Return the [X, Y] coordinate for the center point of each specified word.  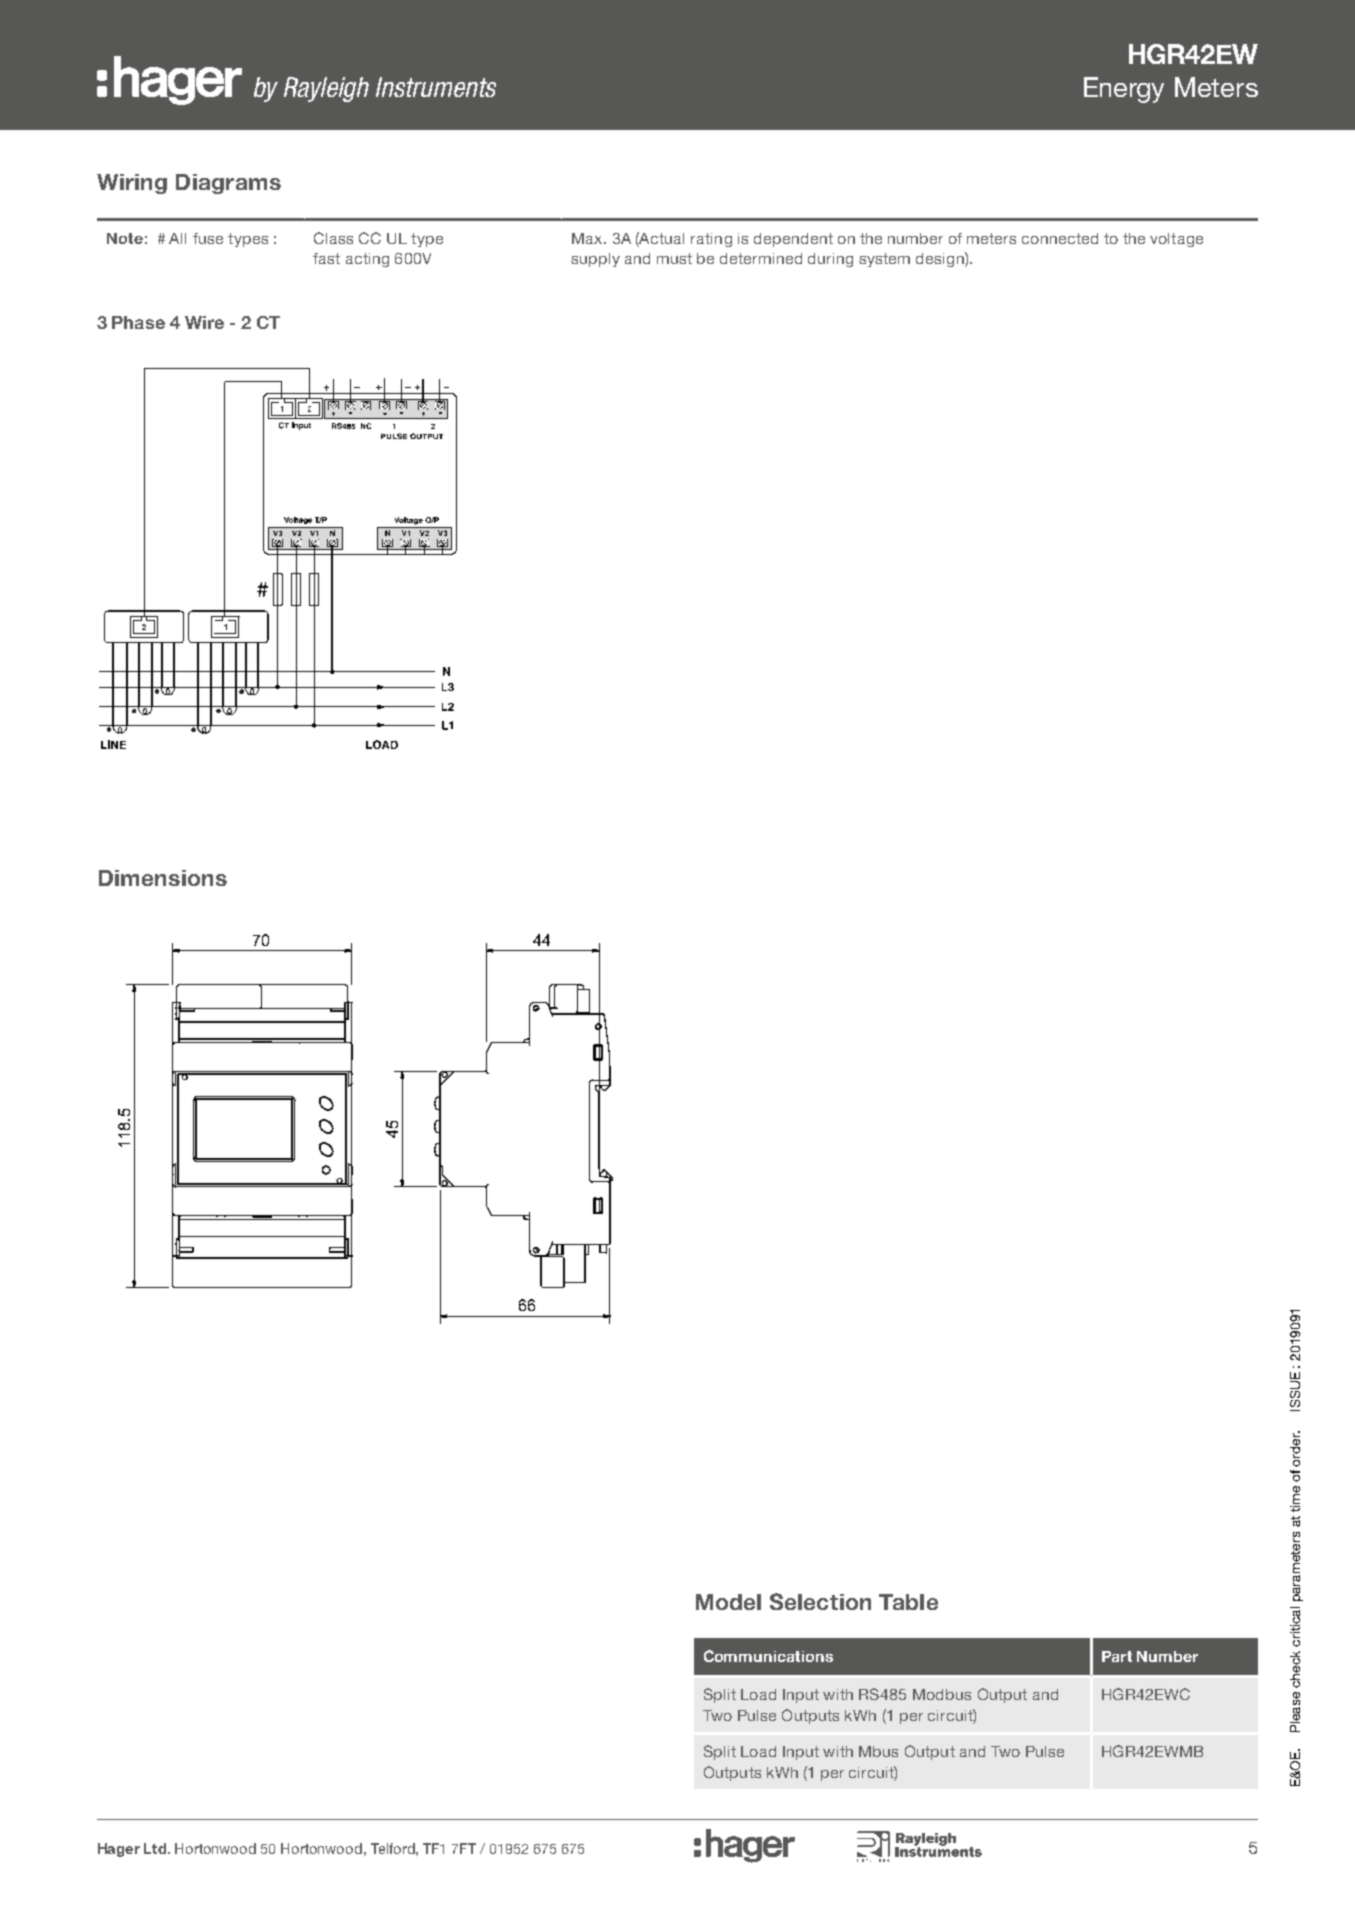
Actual [661, 238]
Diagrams [228, 184]
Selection [820, 1601]
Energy [1124, 90]
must [674, 258]
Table [908, 1602]
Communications [768, 1656]
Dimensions [163, 878]
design [941, 259]
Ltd [155, 1848]
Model [728, 1602]
